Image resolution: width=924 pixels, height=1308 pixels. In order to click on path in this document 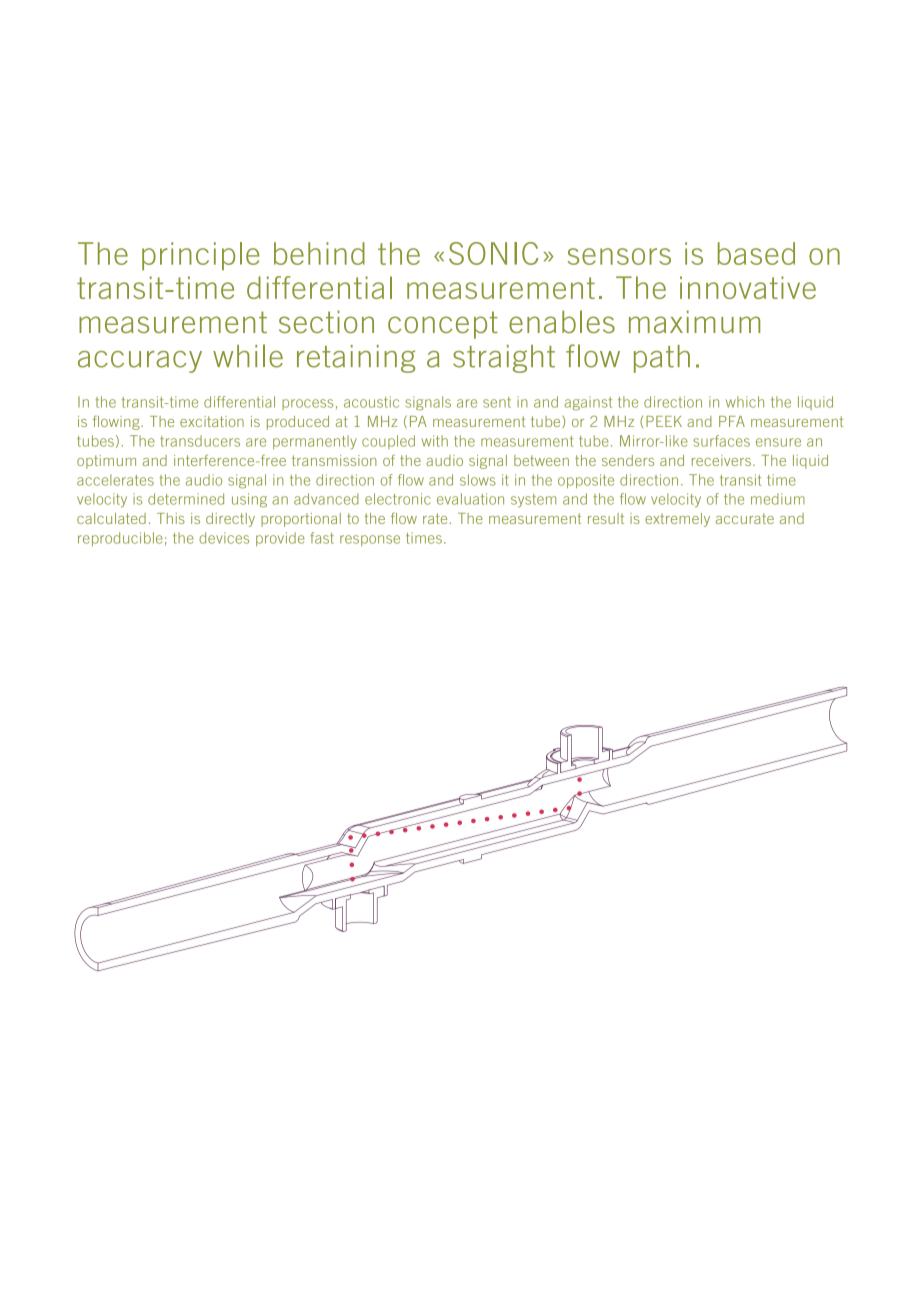, I will do `click(662, 359)`.
